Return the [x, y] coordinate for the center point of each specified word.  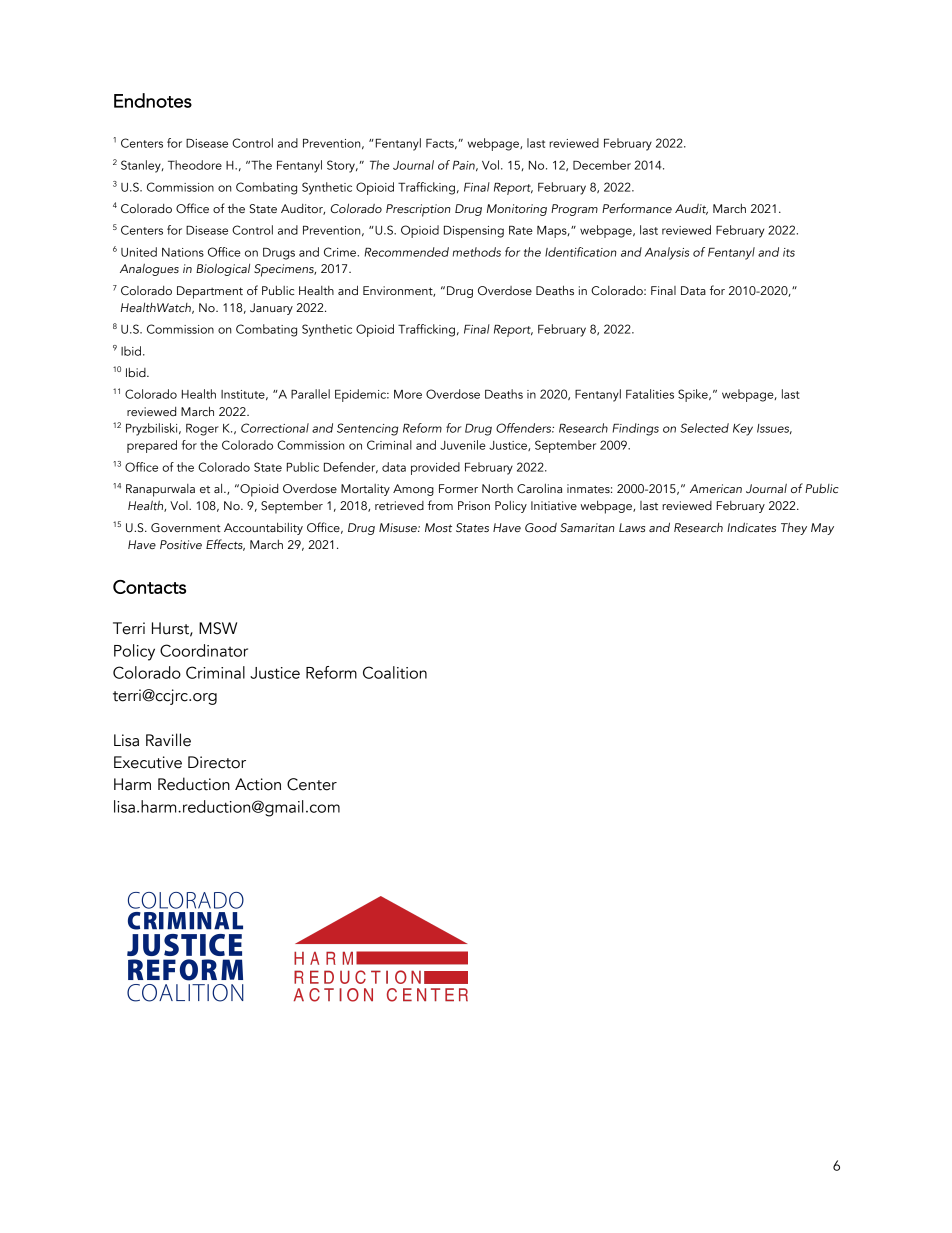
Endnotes [153, 100]
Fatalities [650, 394]
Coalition [395, 672]
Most [438, 527]
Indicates [751, 527]
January [271, 309]
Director [217, 762]
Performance [637, 208]
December [602, 165]
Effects [225, 545]
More [408, 394]
